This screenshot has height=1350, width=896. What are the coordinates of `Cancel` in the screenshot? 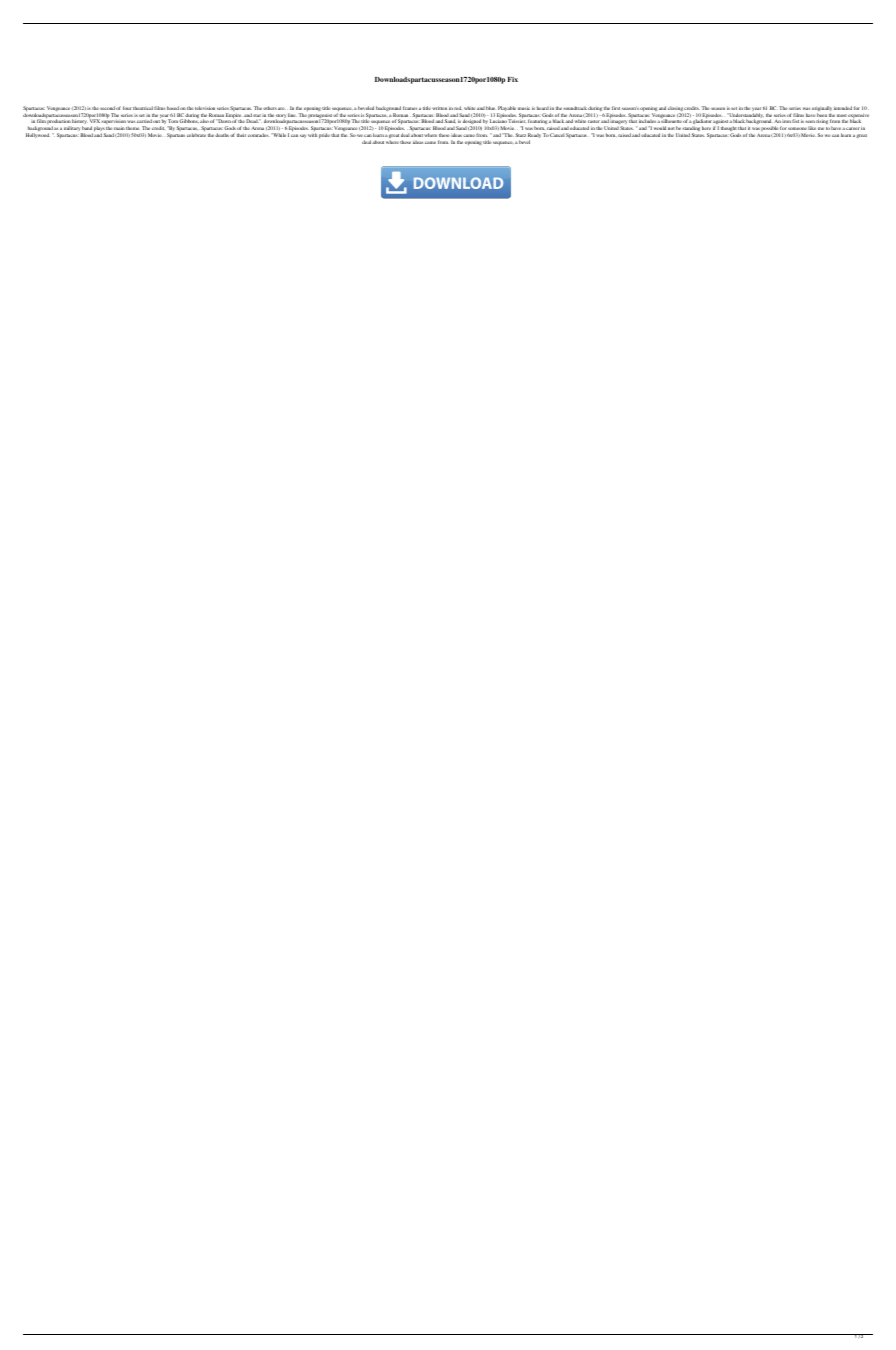 It's located at (557, 135).
